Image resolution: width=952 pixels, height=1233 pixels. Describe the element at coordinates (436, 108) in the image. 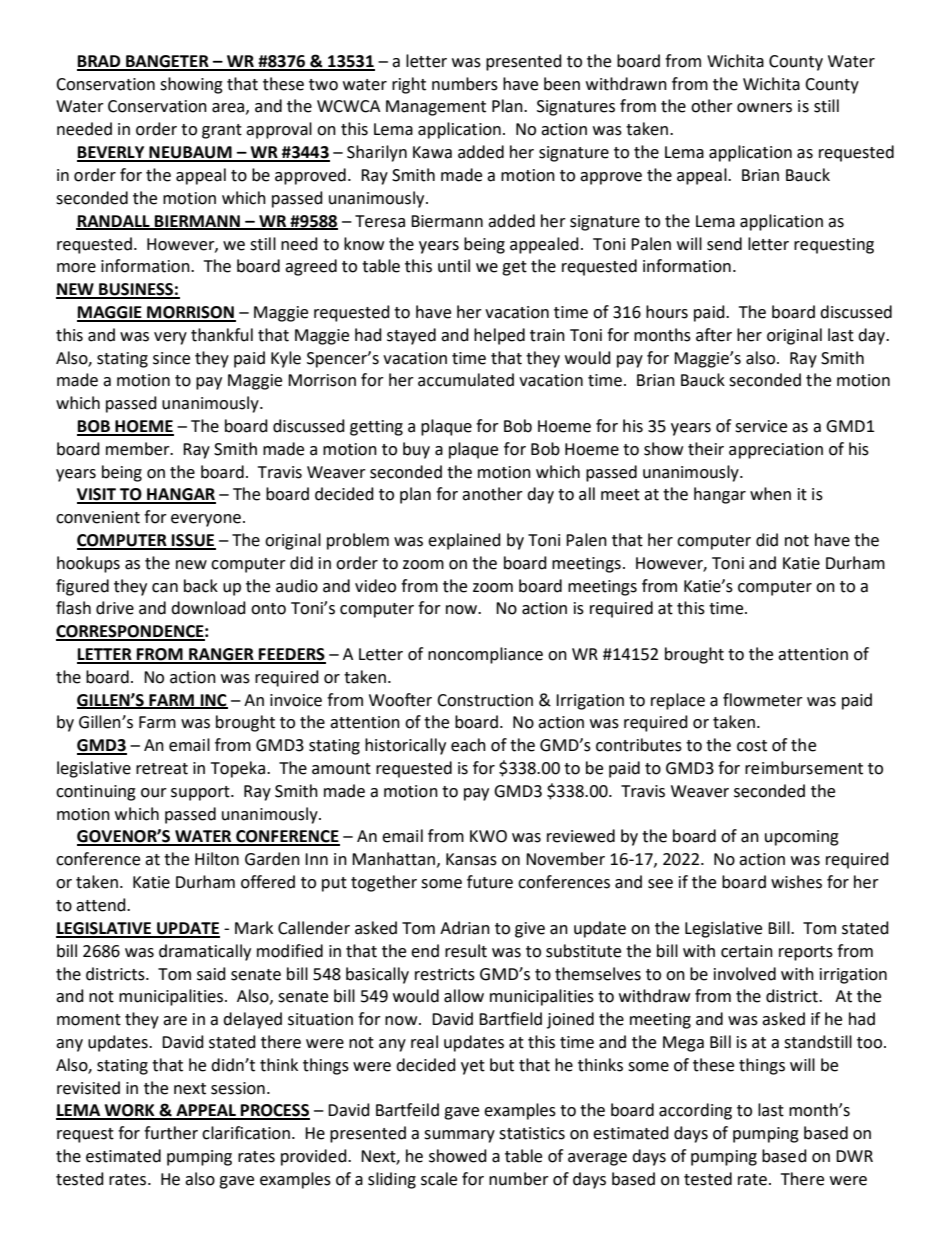

I see `Management` at that location.
